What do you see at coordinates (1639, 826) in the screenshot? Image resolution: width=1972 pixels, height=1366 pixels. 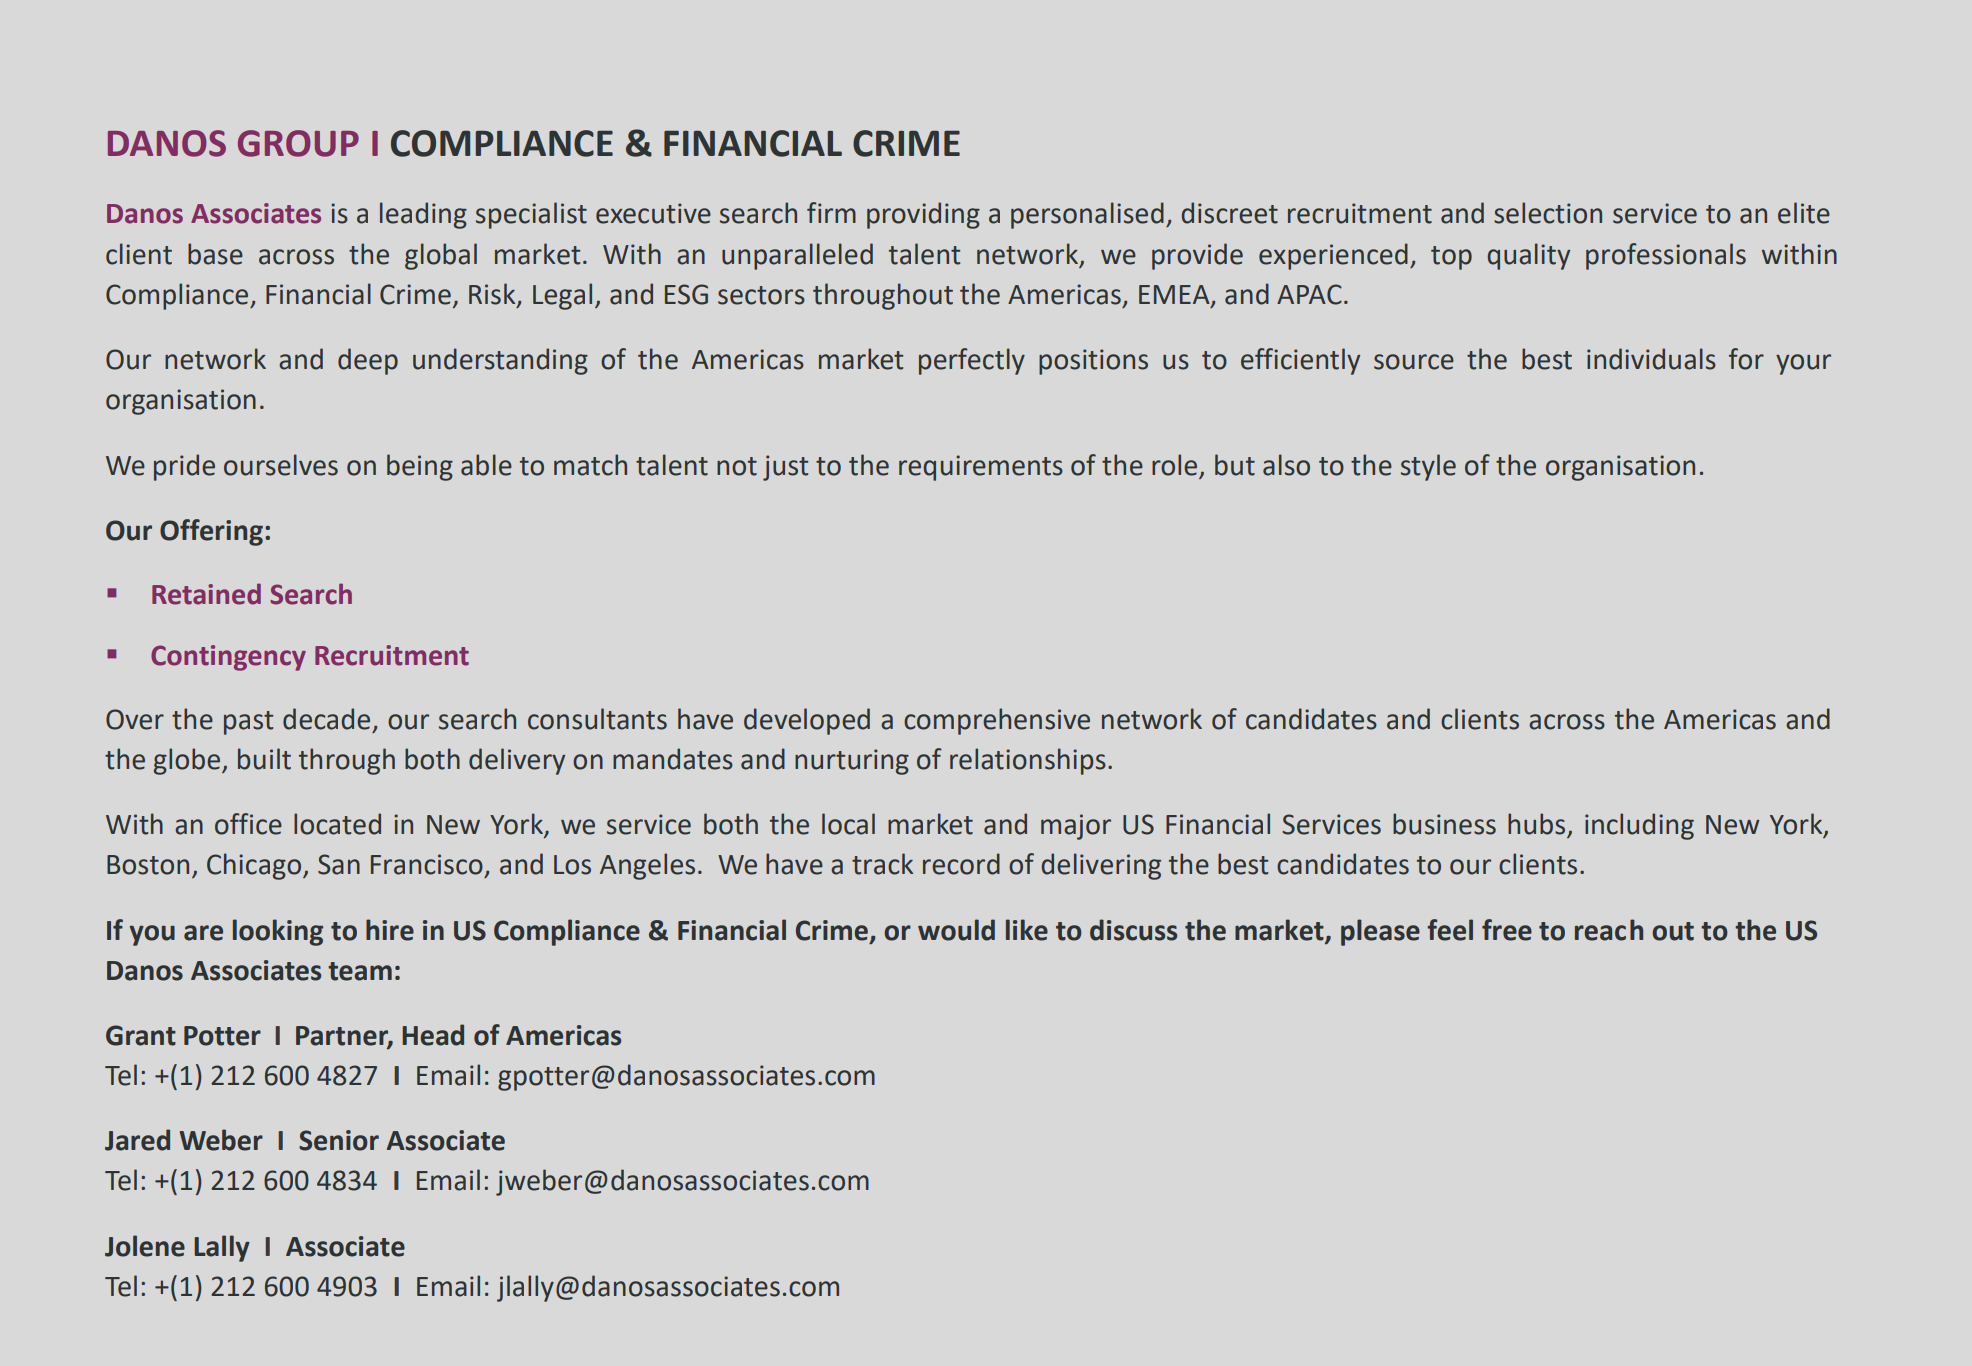 I see `including` at bounding box center [1639, 826].
